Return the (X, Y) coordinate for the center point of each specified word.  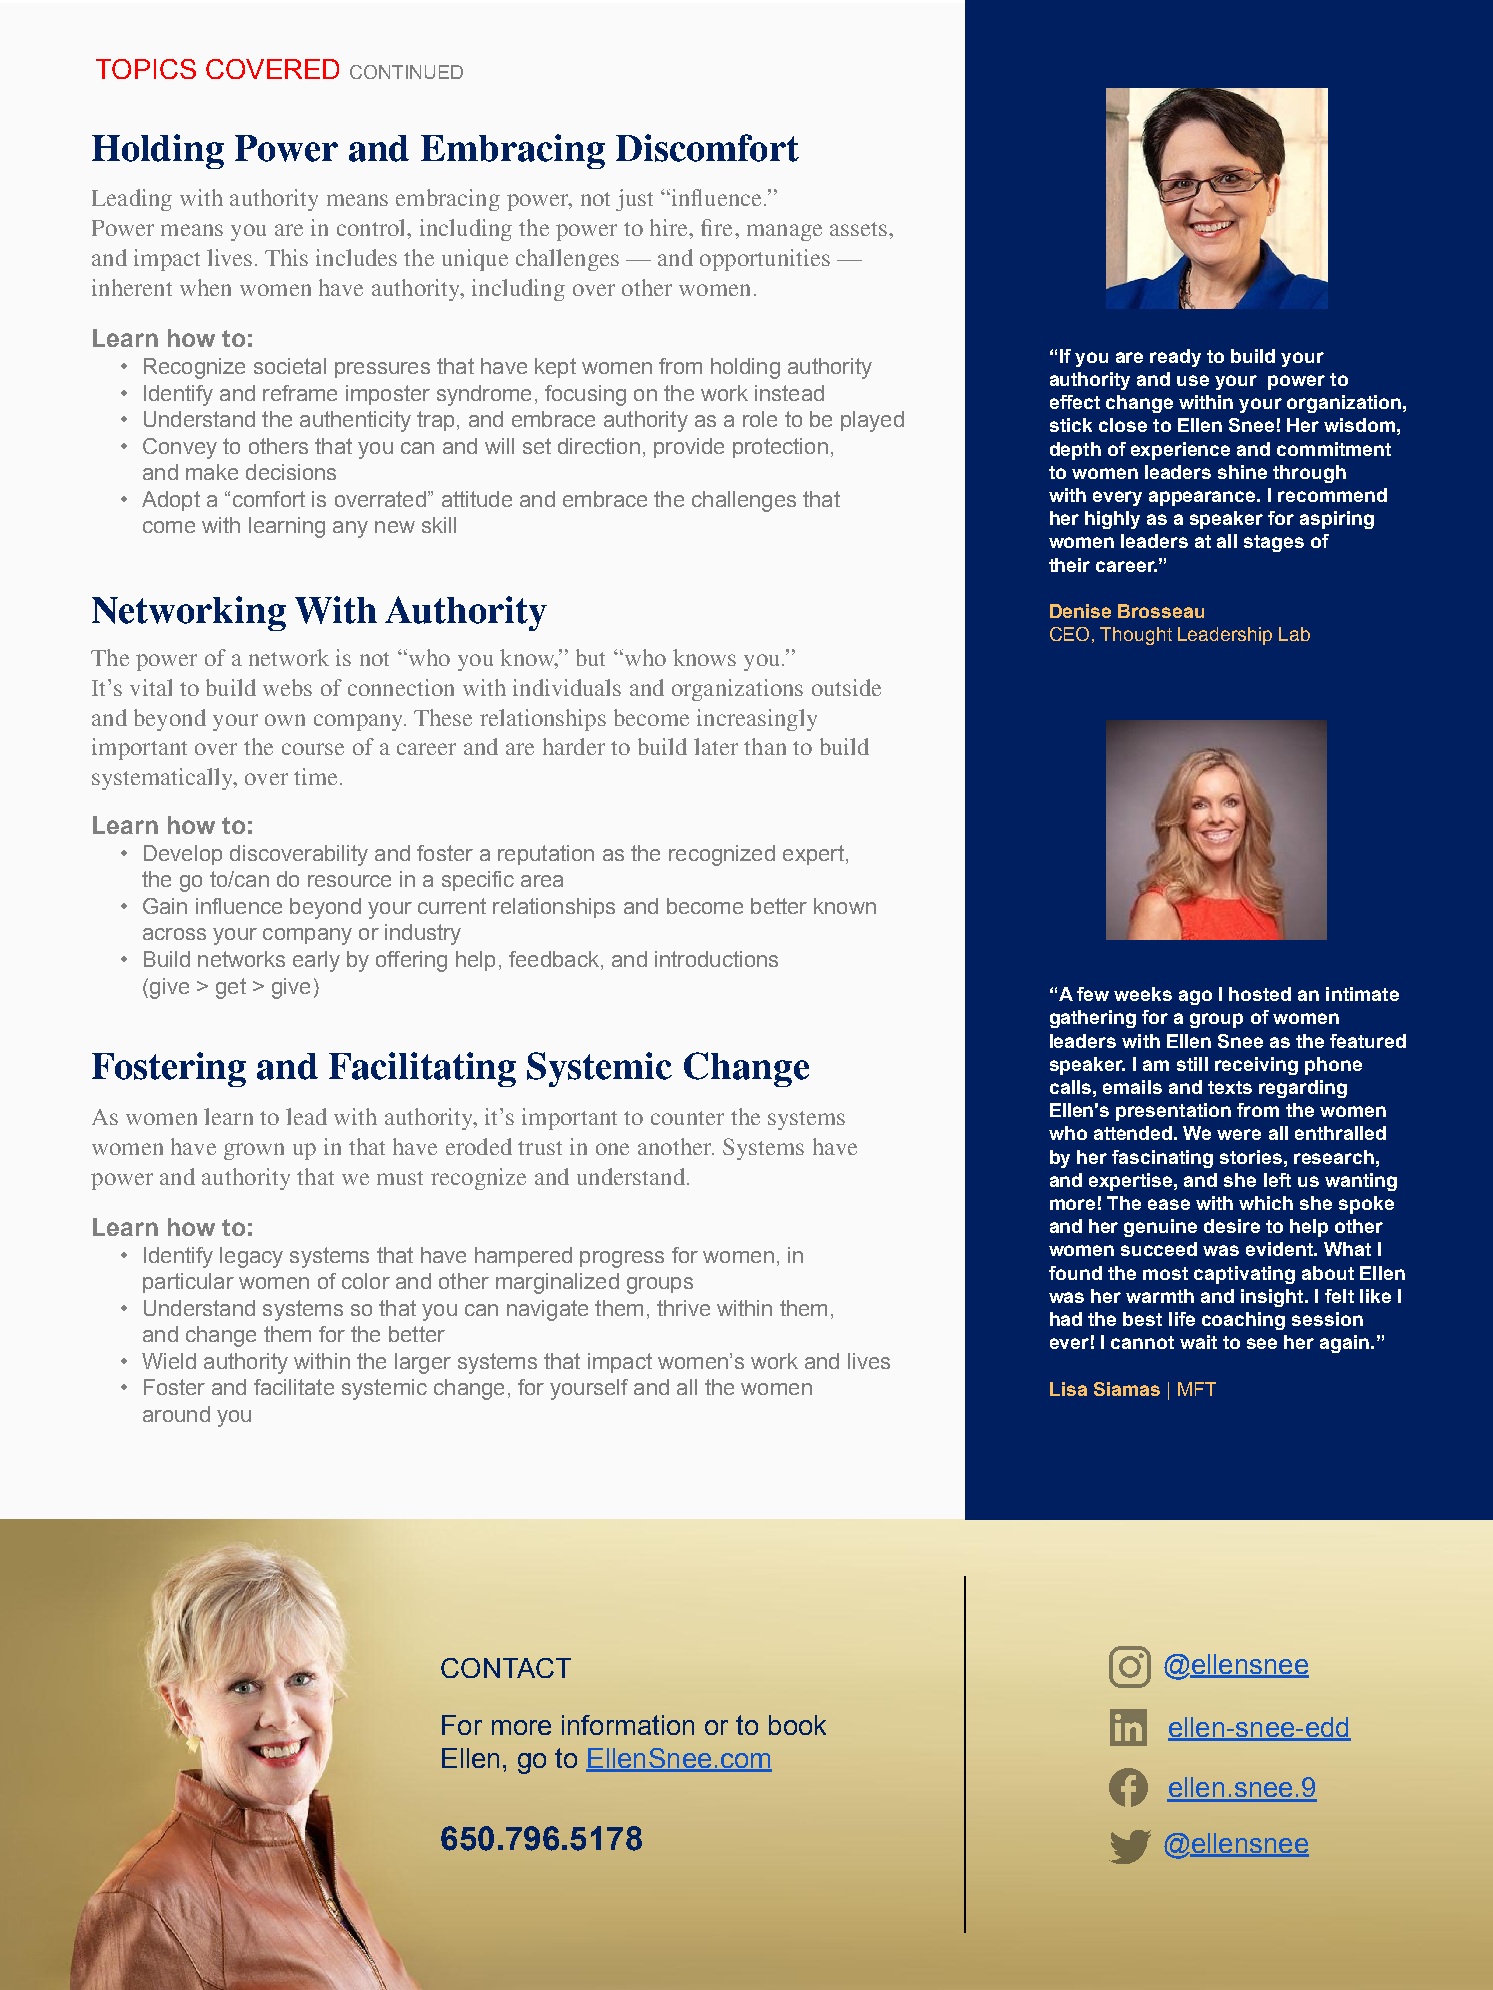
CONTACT (506, 1668)
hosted (1260, 994)
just (634, 200)
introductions (716, 959)
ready (1175, 358)
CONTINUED (406, 72)
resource (349, 881)
